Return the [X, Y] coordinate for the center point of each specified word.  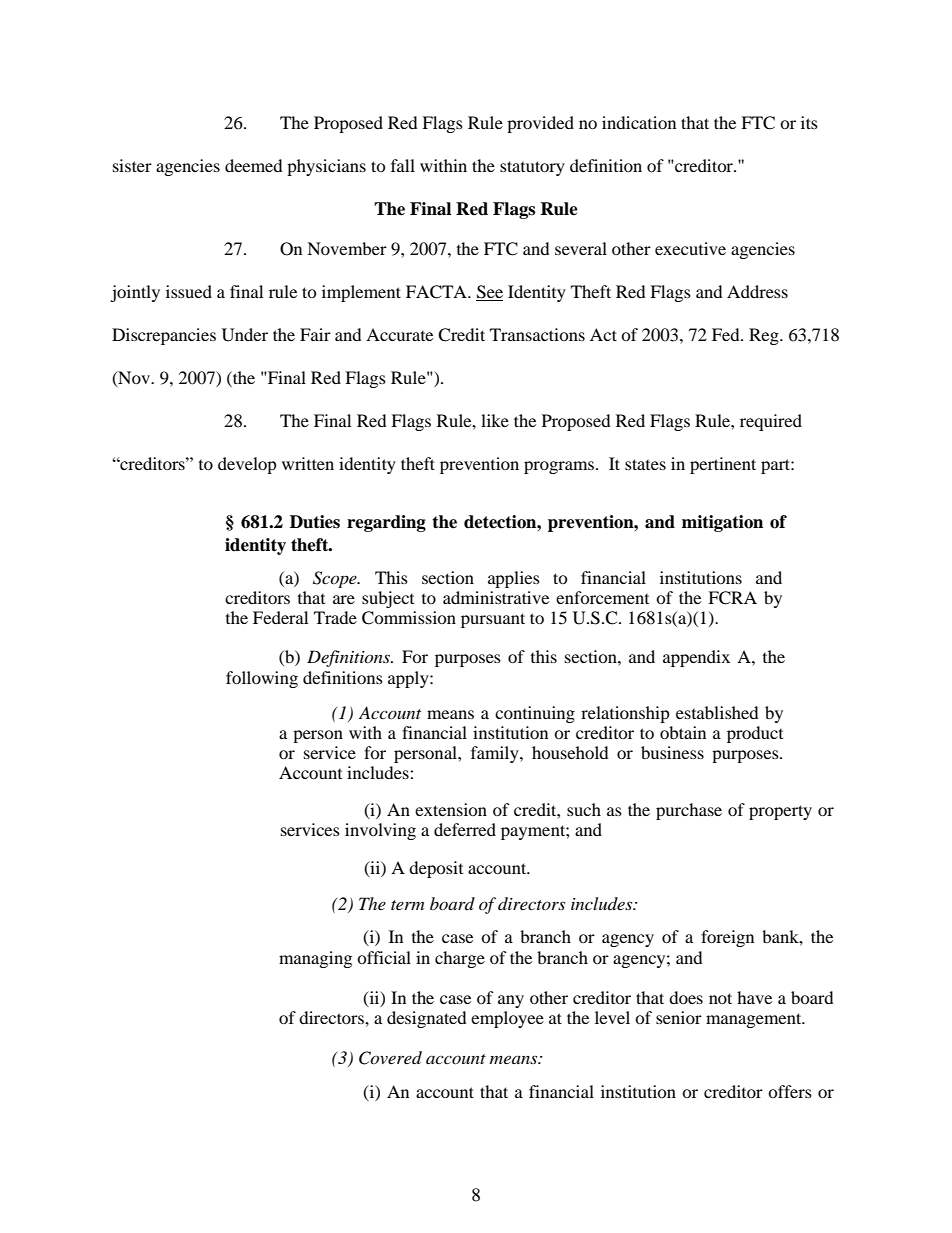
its [809, 122]
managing [315, 959]
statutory [532, 168]
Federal [280, 617]
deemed [254, 165]
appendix [696, 658]
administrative [496, 597]
